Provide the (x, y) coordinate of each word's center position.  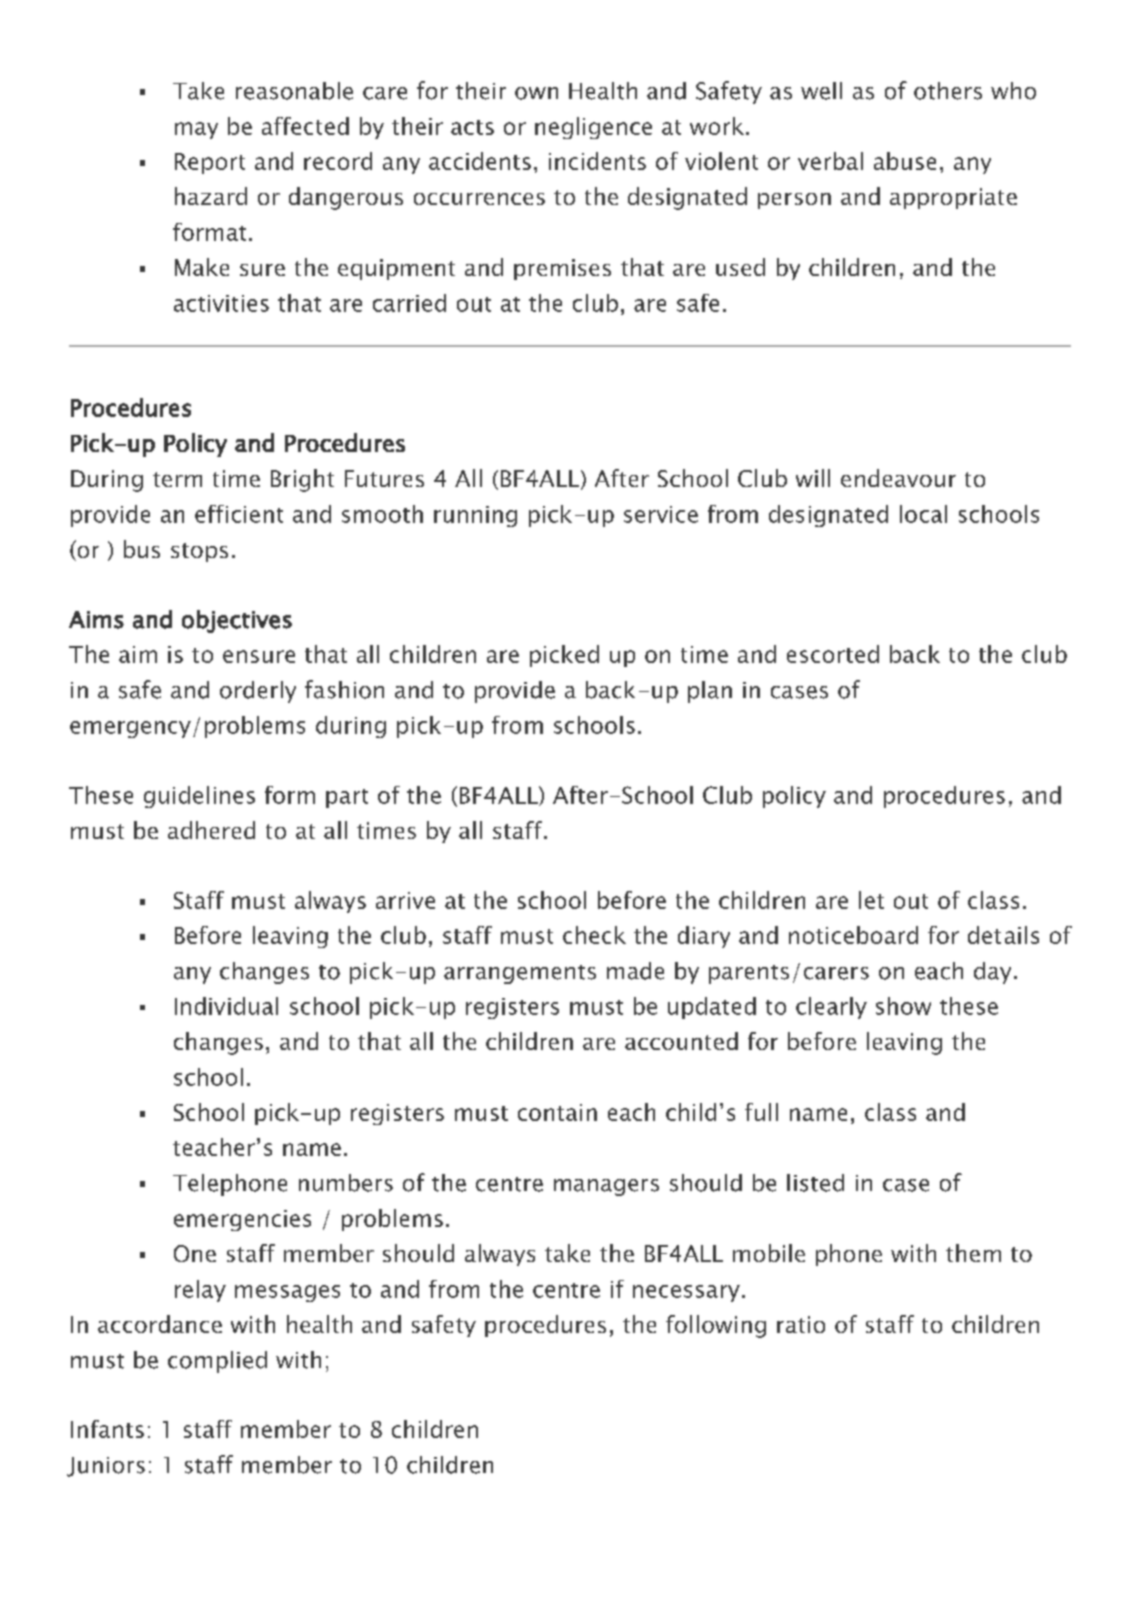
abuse (905, 161)
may (196, 130)
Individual (226, 1006)
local (923, 514)
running (475, 516)
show (903, 1006)
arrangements (520, 974)
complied (217, 1362)
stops (199, 552)
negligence (593, 128)
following (716, 1326)
